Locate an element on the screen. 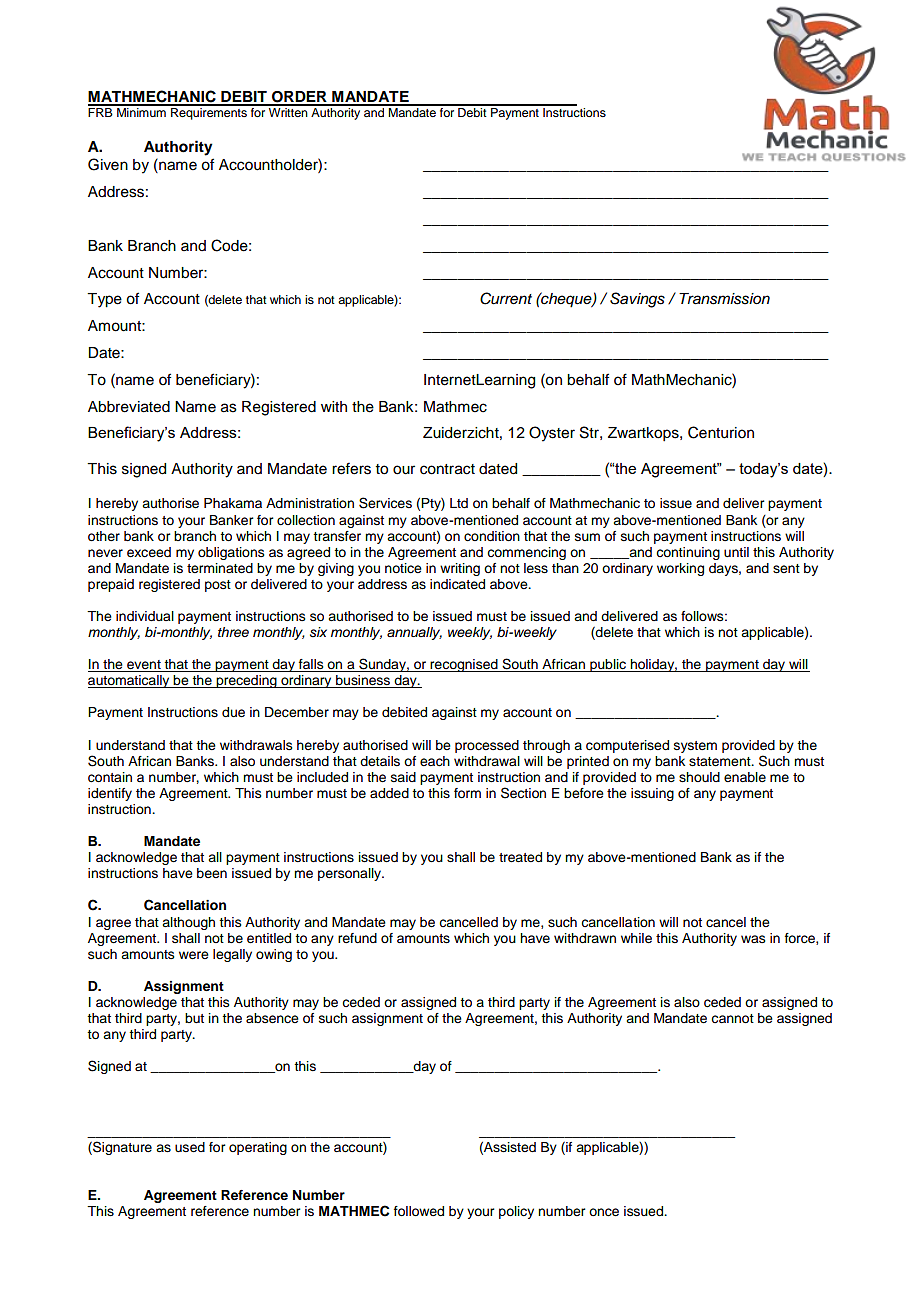 The width and height of the screenshot is (924, 1308). ORDER is located at coordinates (299, 98).
